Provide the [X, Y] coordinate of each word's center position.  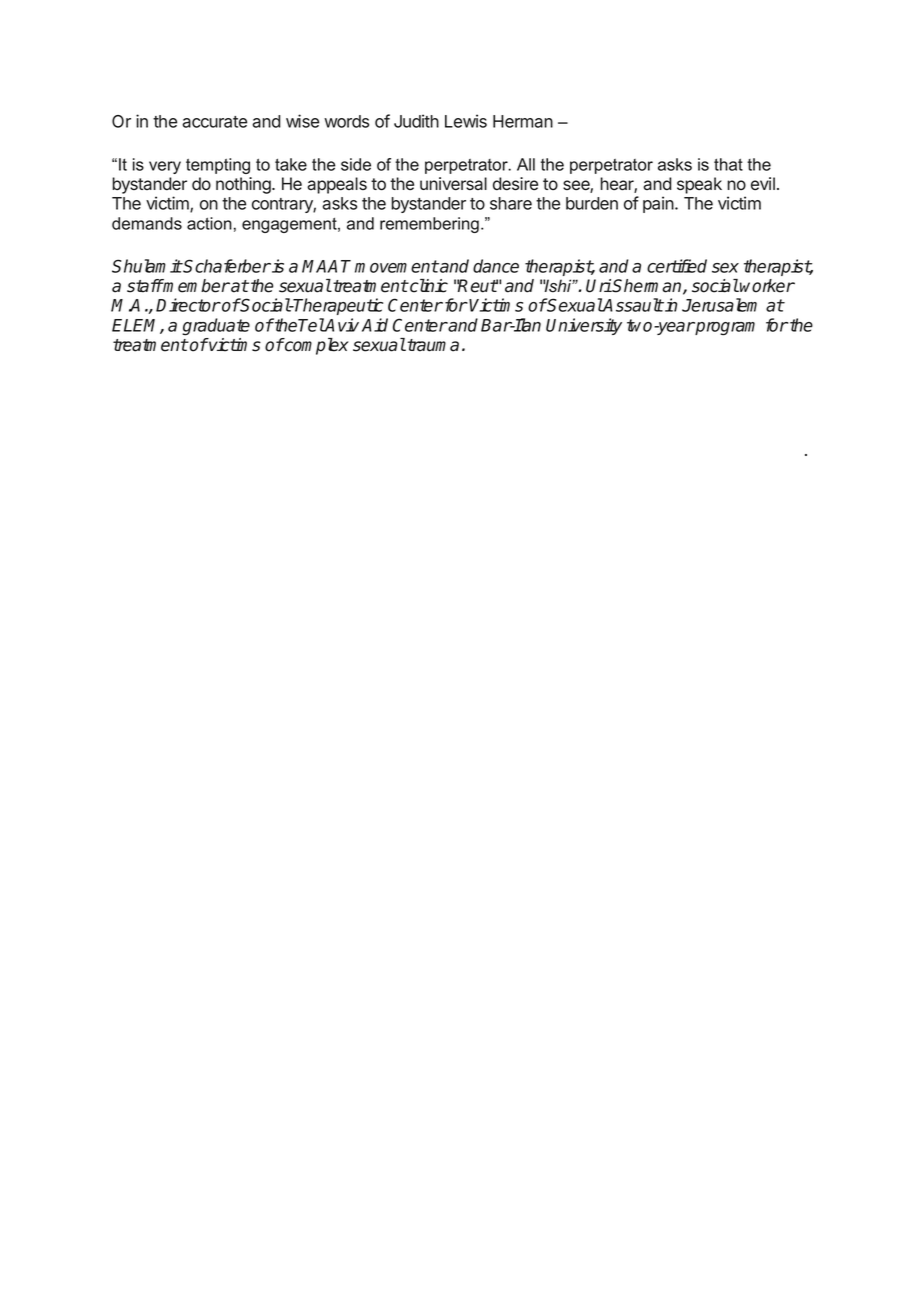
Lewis [466, 121]
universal [453, 184]
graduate [216, 327]
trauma [432, 345]
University [584, 326]
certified [677, 266]
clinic [428, 286]
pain [659, 204]
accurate [214, 122]
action [209, 223]
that [728, 164]
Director [188, 305]
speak [699, 185]
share [511, 203]
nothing [244, 185]
